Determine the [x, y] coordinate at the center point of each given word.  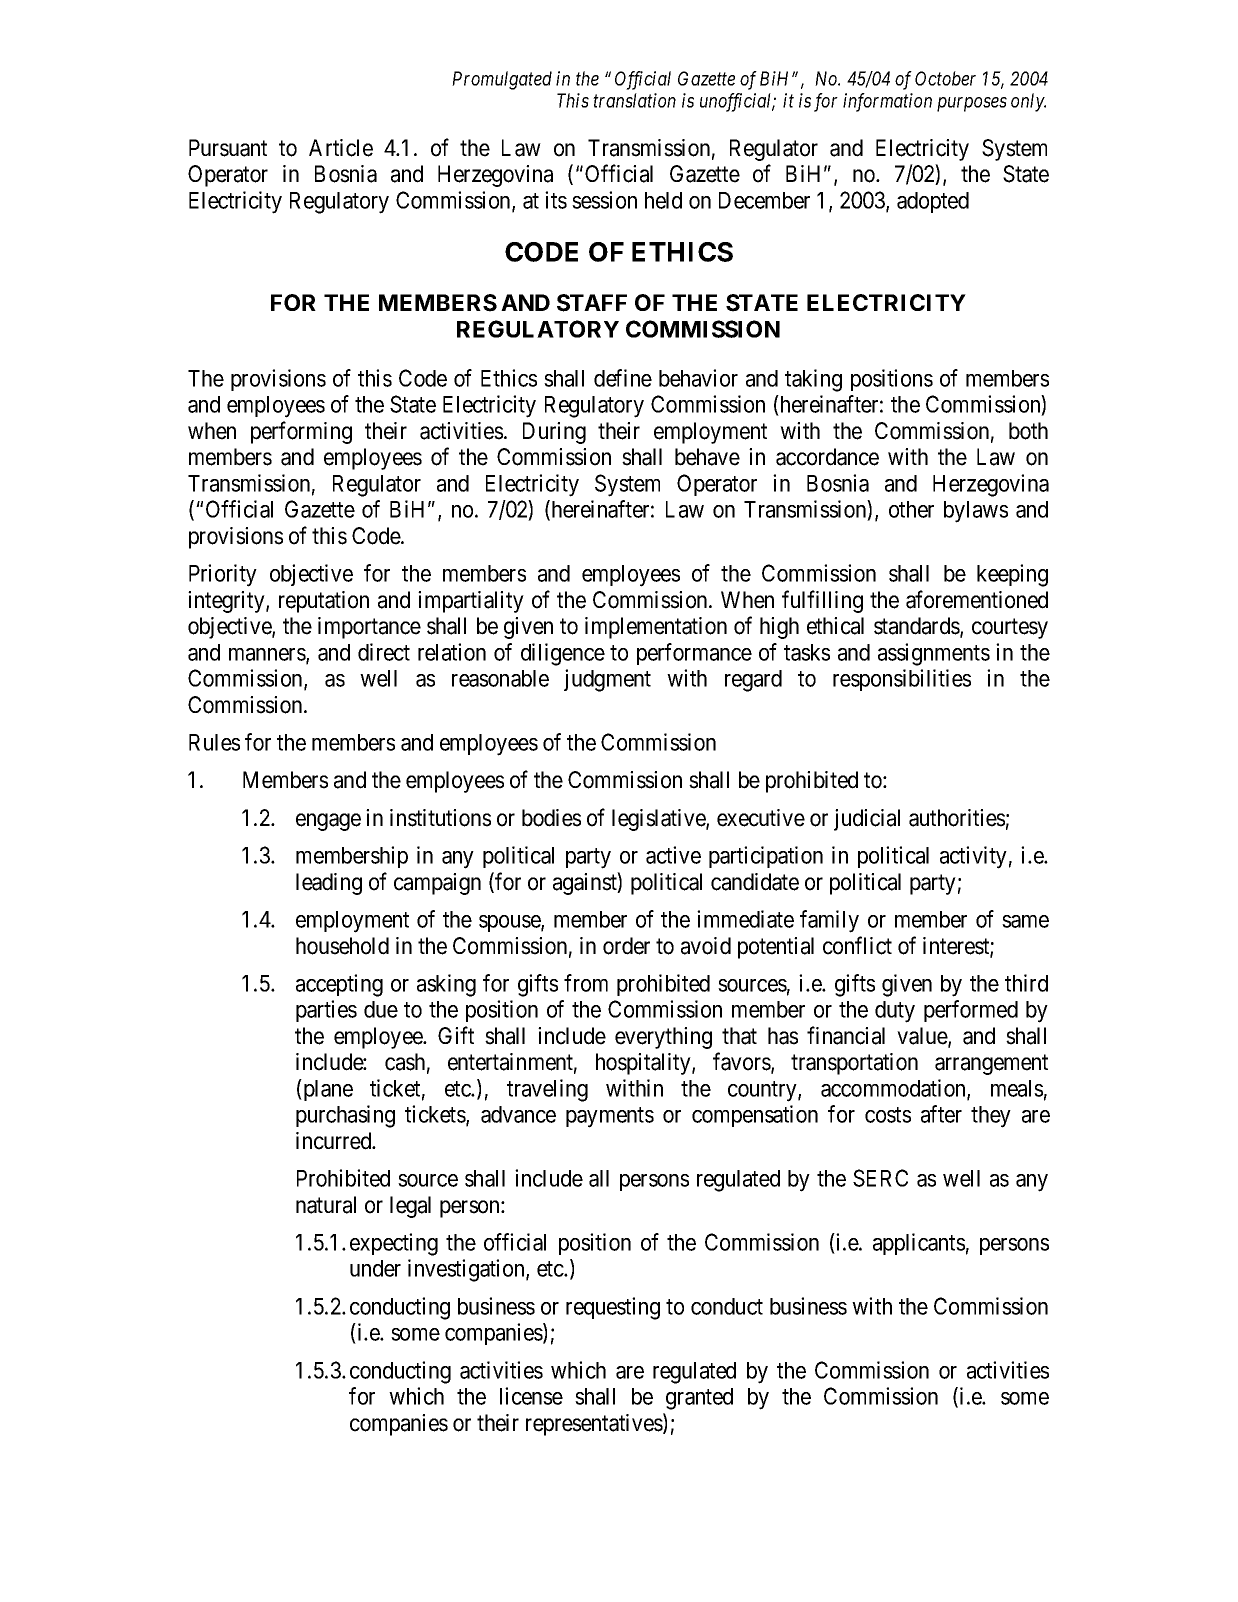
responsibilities [902, 680]
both [1028, 431]
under [375, 1268]
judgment [607, 680]
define [623, 378]
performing [301, 432]
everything [663, 1038]
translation [634, 100]
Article [341, 148]
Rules [214, 742]
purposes [972, 104]
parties [326, 1011]
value [923, 1037]
